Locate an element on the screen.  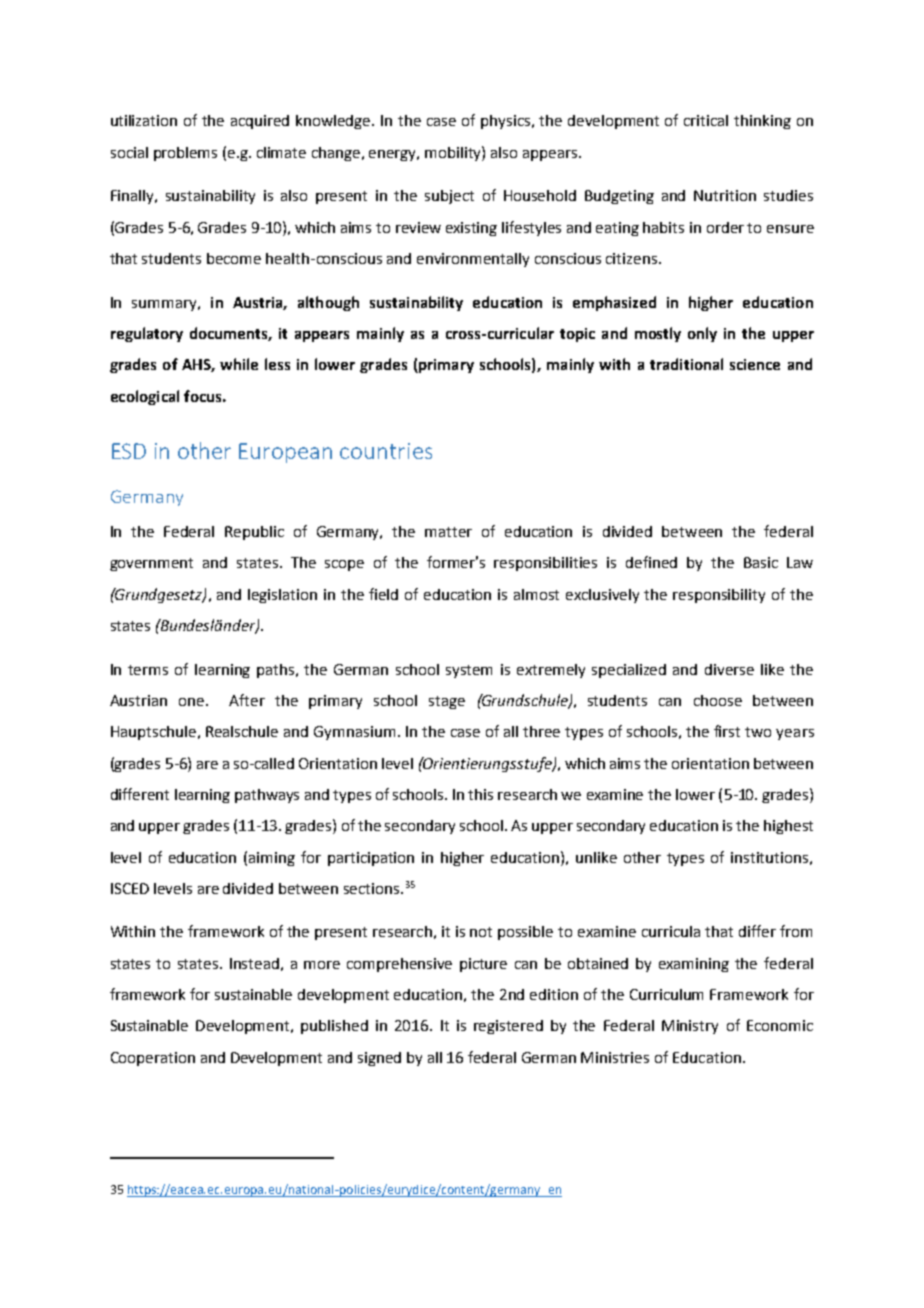
responsibility is located at coordinates (719, 596).
